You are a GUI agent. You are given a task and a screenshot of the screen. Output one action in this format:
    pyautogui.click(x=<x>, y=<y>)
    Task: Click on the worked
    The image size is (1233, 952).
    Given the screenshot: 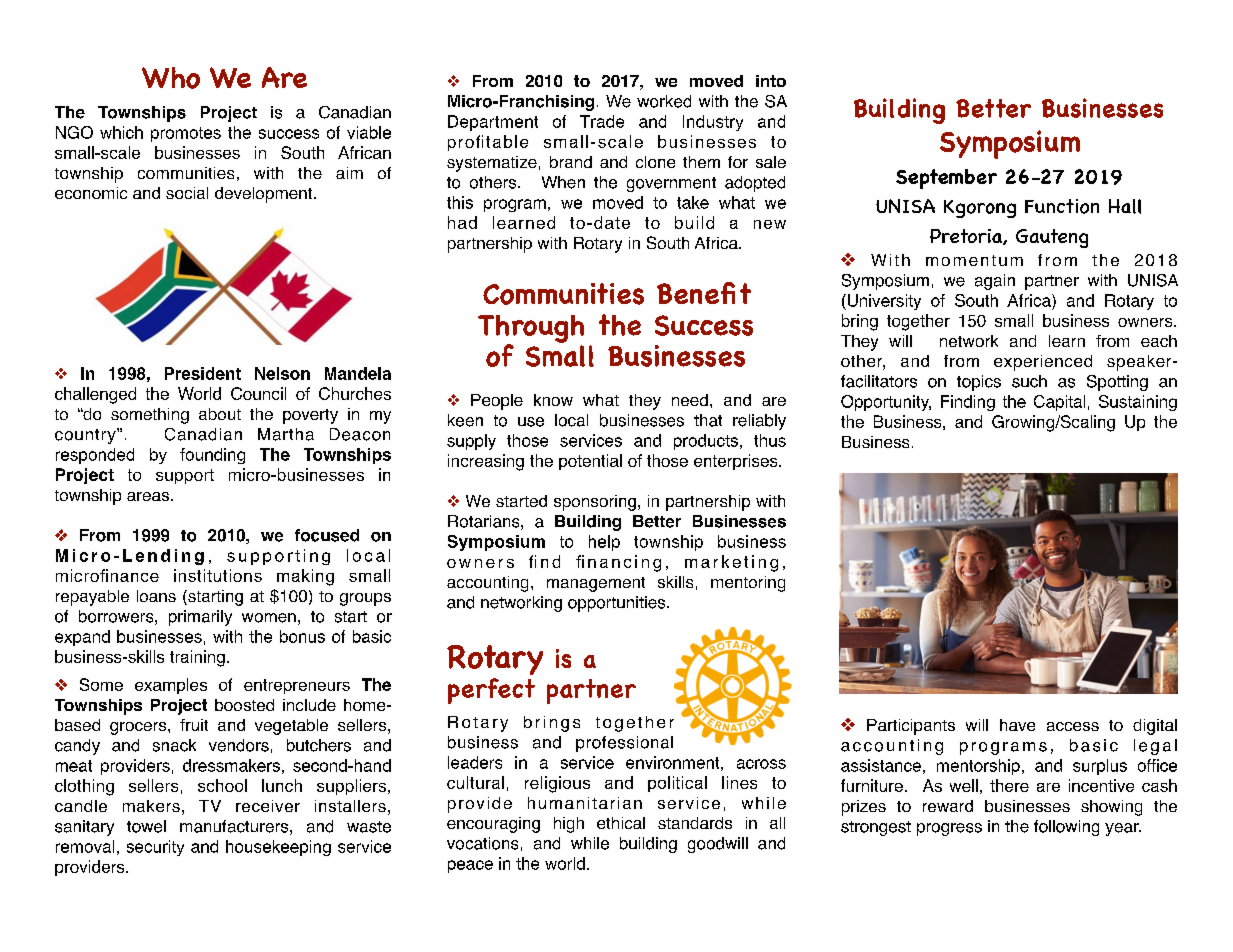 What is the action you would take?
    pyautogui.click(x=664, y=101)
